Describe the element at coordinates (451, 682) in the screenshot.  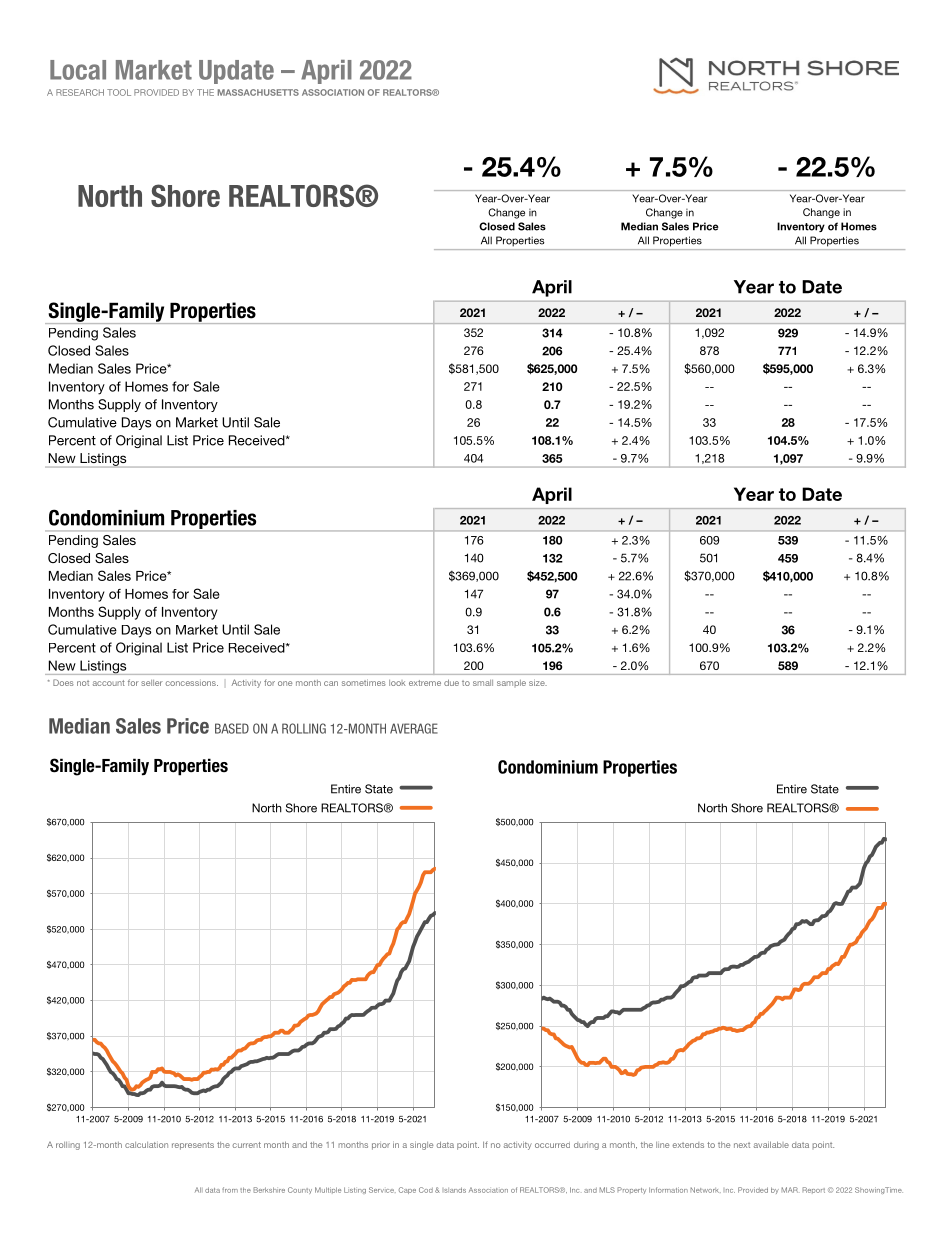
I see `due` at that location.
